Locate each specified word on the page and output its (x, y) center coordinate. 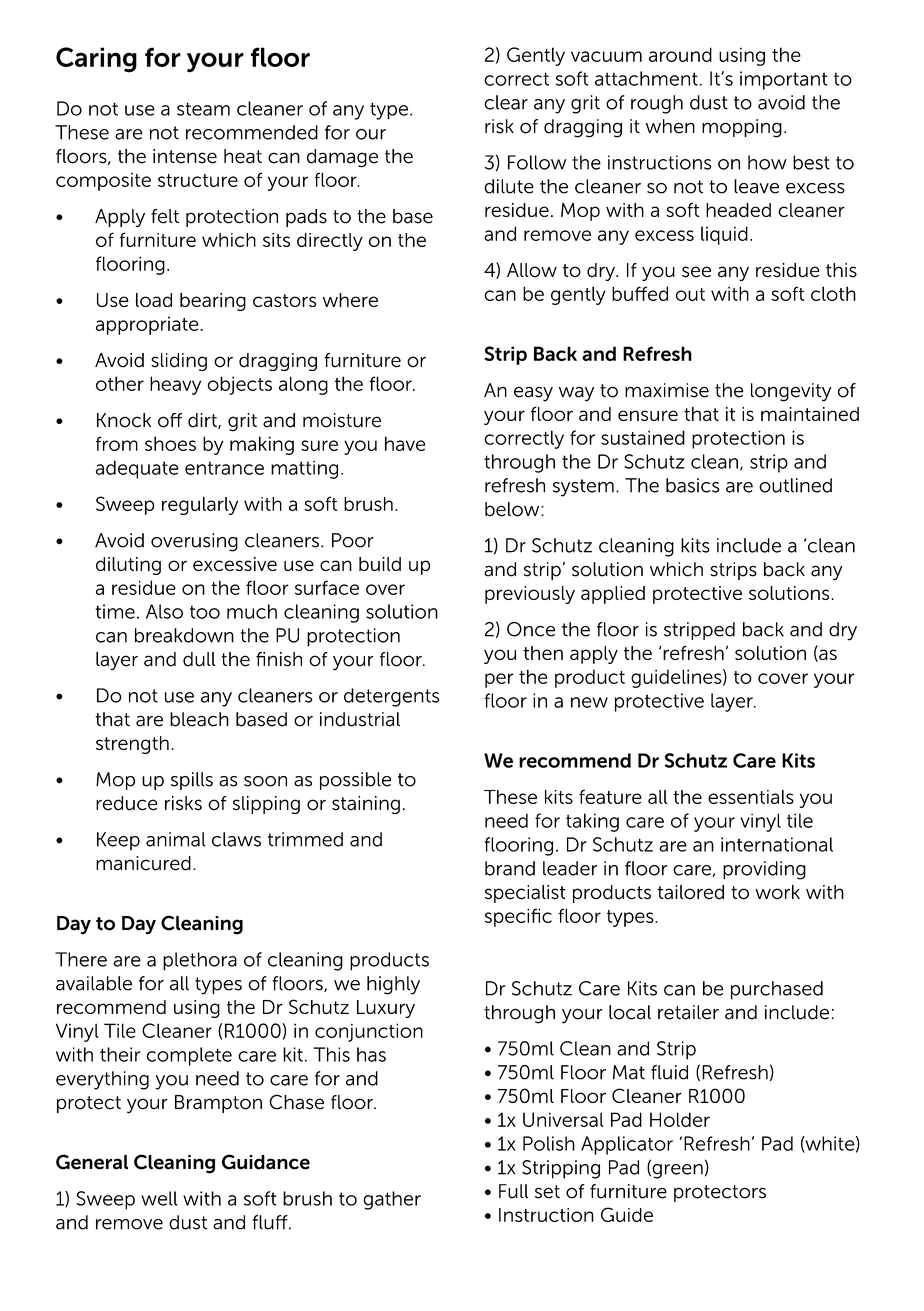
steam (203, 109)
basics (693, 485)
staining (366, 805)
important (784, 80)
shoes (170, 443)
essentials (751, 797)
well (159, 1198)
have (405, 443)
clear (506, 102)
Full (513, 1191)
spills (192, 781)
